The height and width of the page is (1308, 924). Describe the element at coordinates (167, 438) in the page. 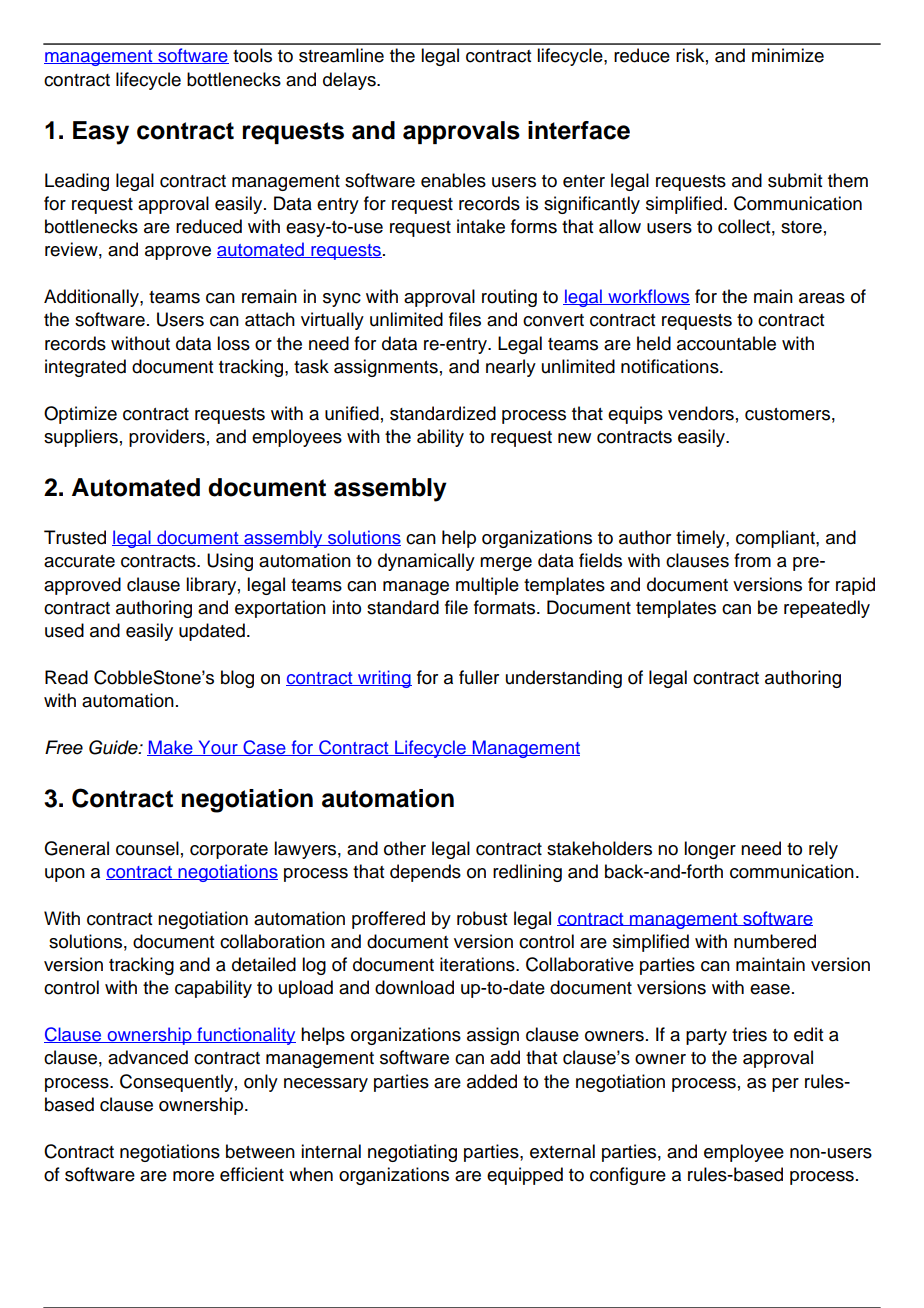

I see `providers` at that location.
